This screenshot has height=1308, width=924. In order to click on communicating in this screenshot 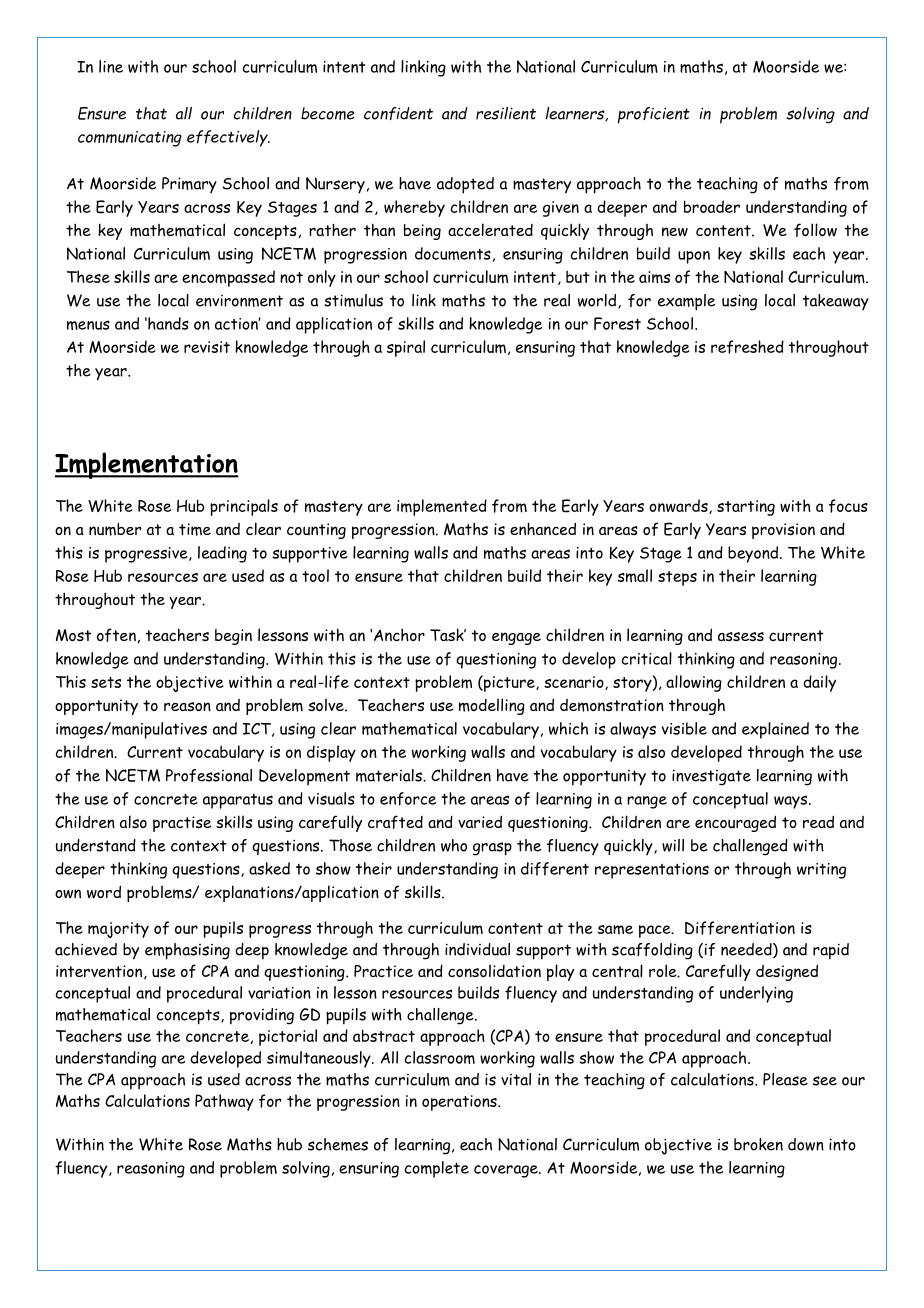, I will do `click(130, 139)`.
